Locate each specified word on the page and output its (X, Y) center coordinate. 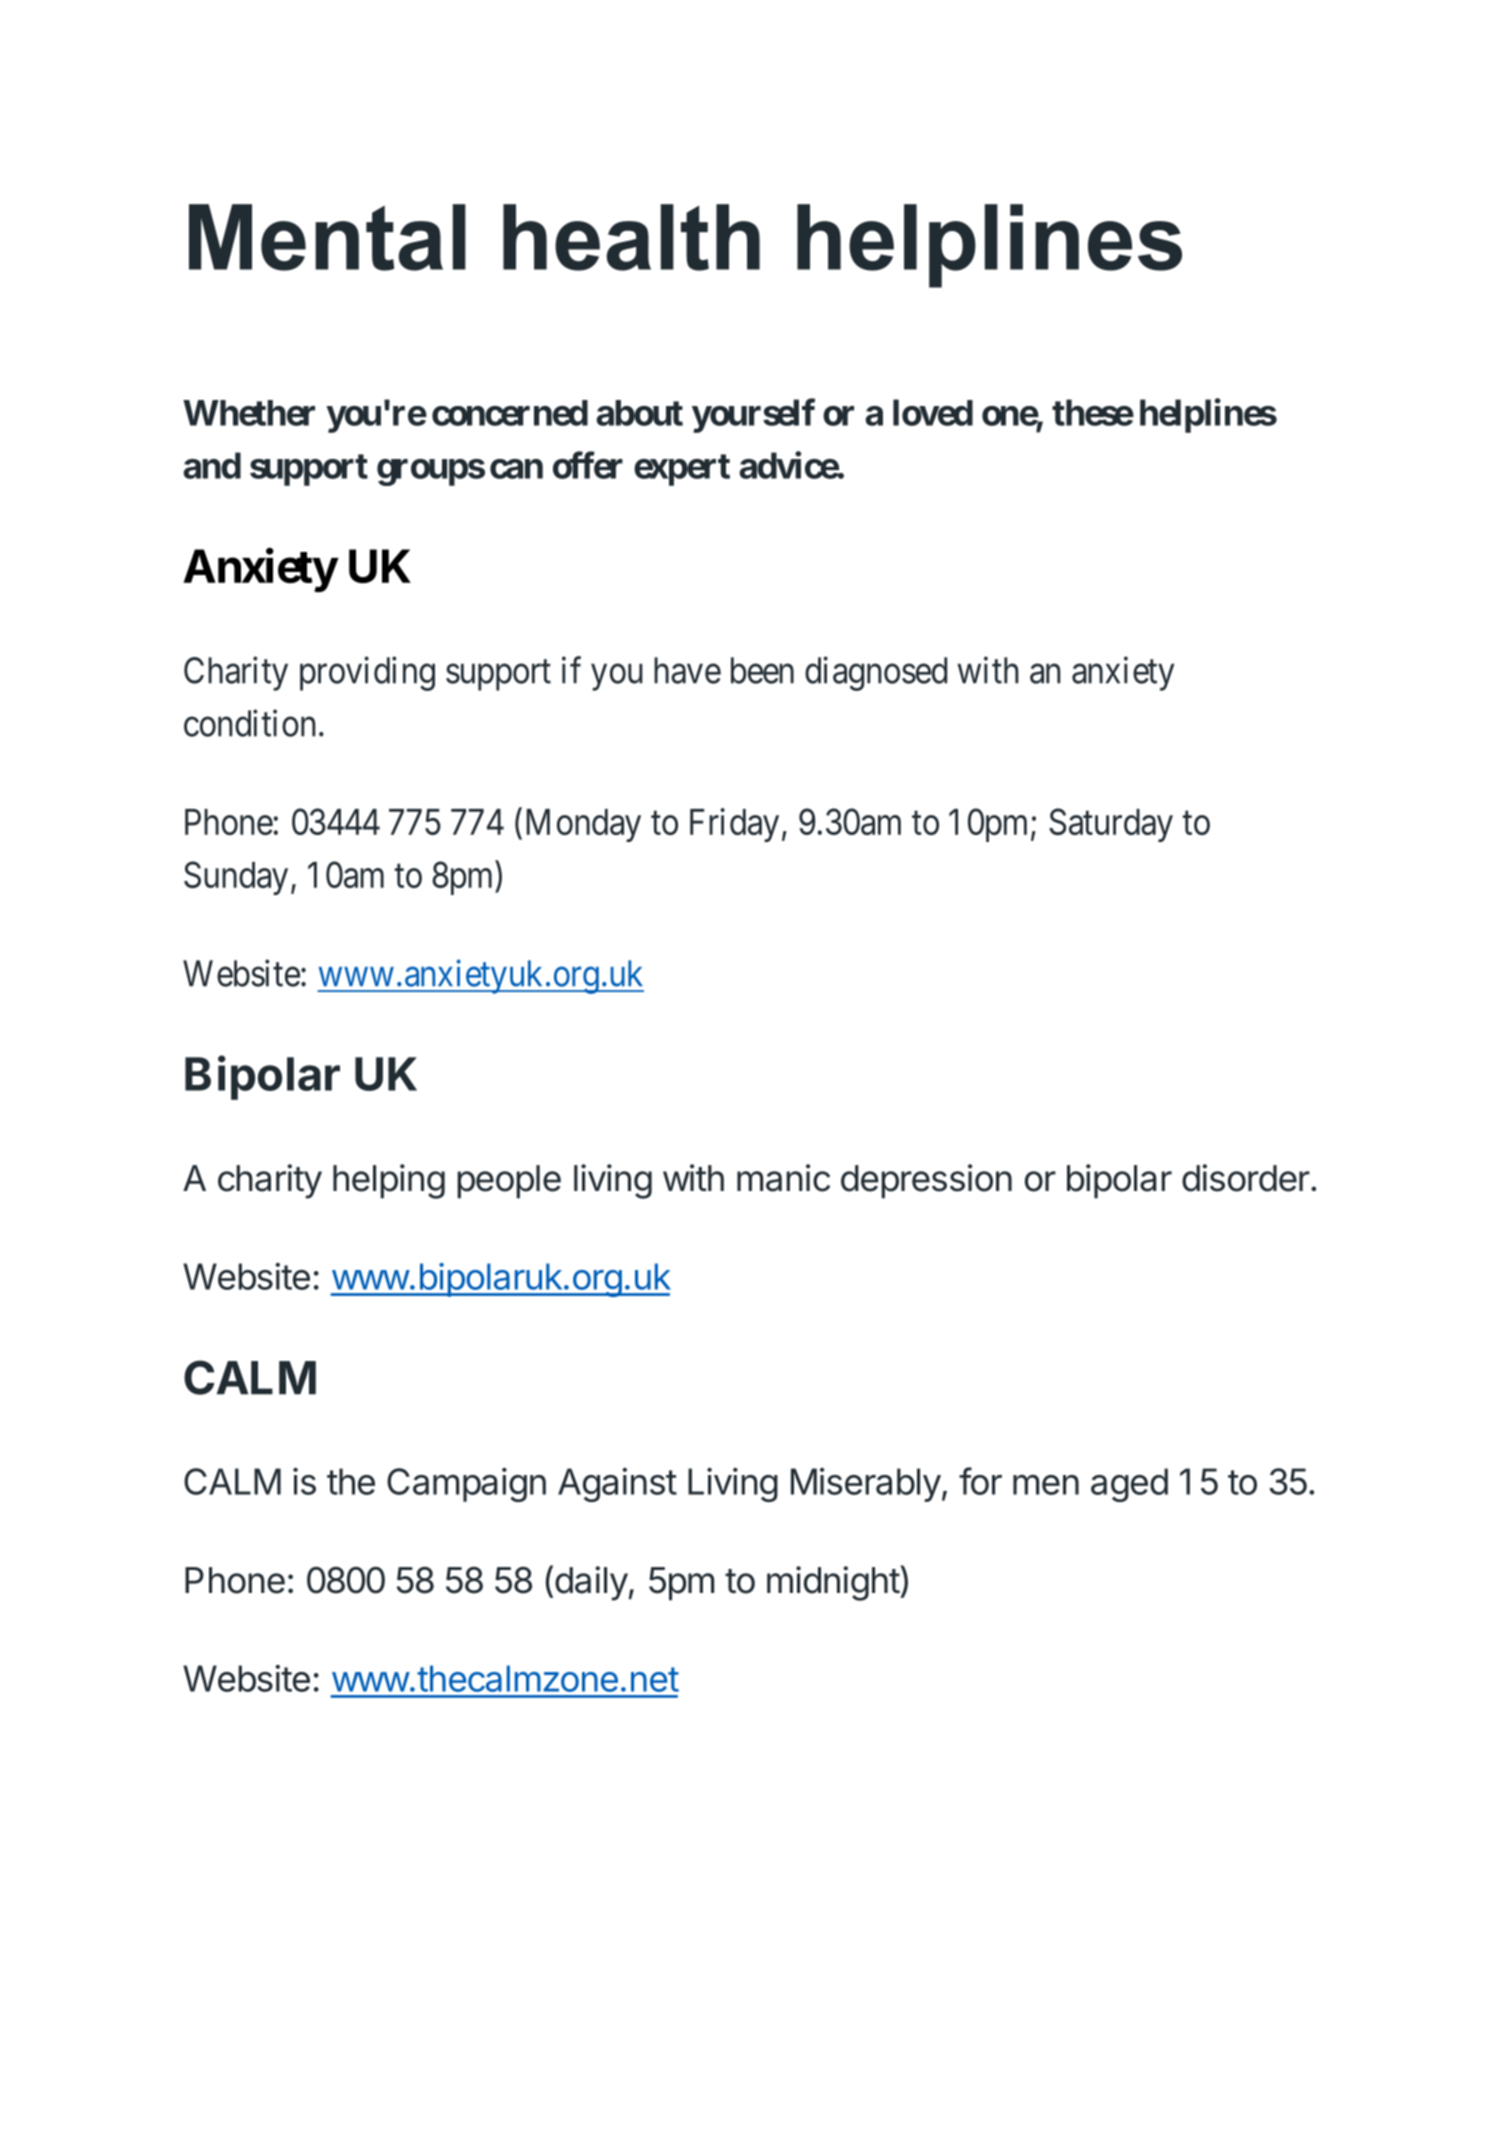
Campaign (466, 1485)
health (631, 237)
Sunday (236, 878)
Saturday (1111, 825)
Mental (327, 237)
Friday (734, 825)
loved (933, 412)
